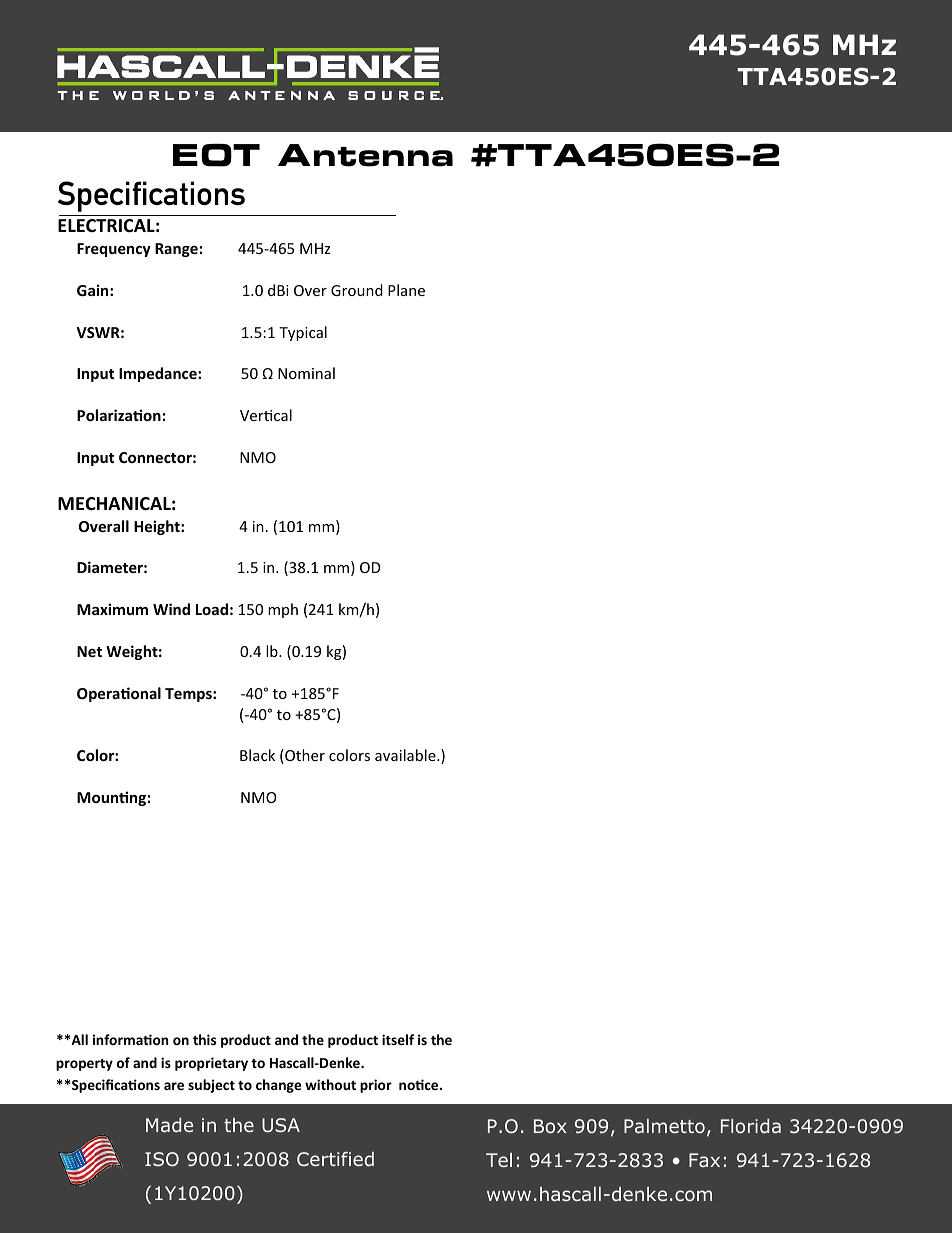 The width and height of the screenshot is (952, 1233). What do you see at coordinates (406, 755) in the screenshot?
I see `available` at bounding box center [406, 755].
